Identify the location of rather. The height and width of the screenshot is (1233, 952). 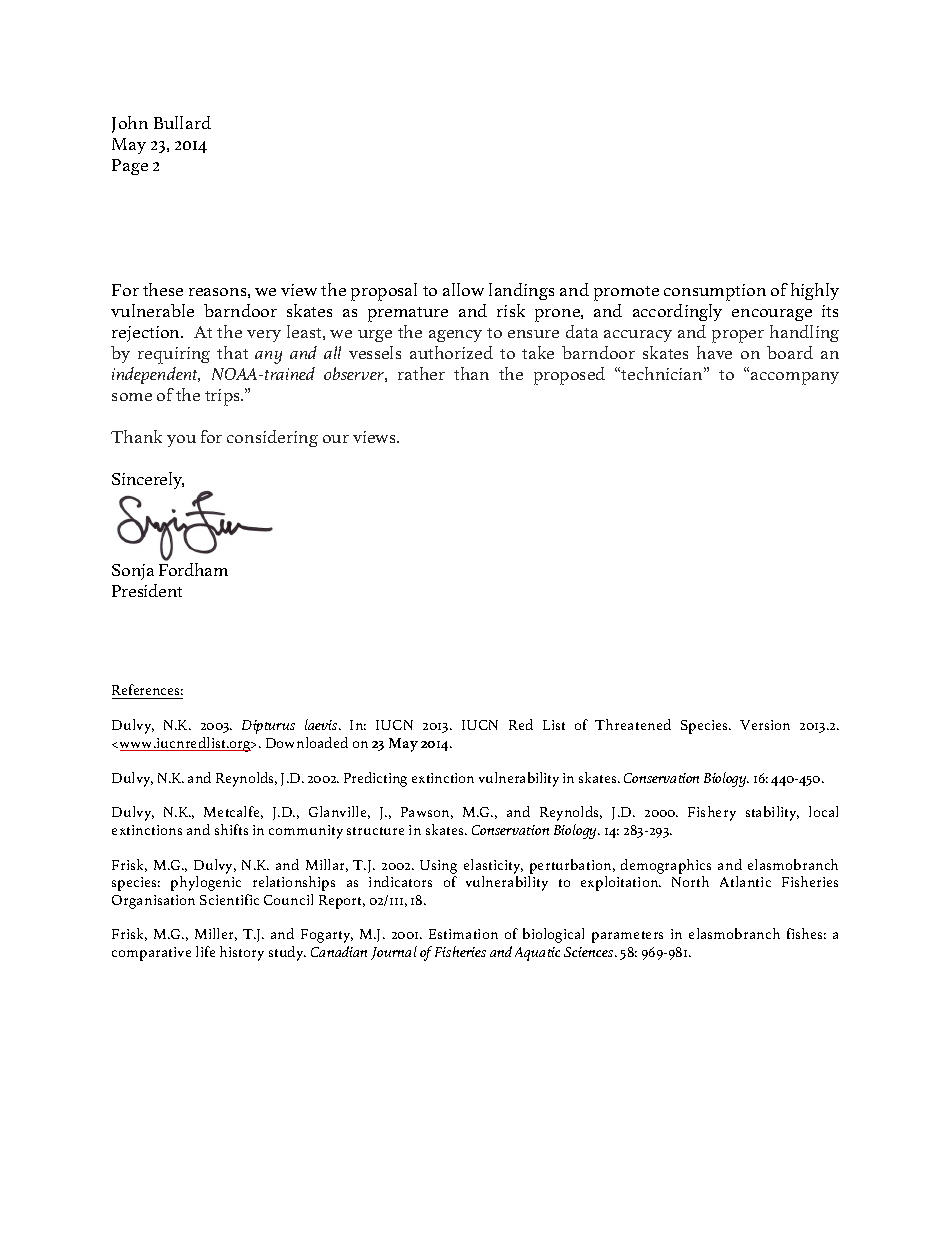
(421, 373).
